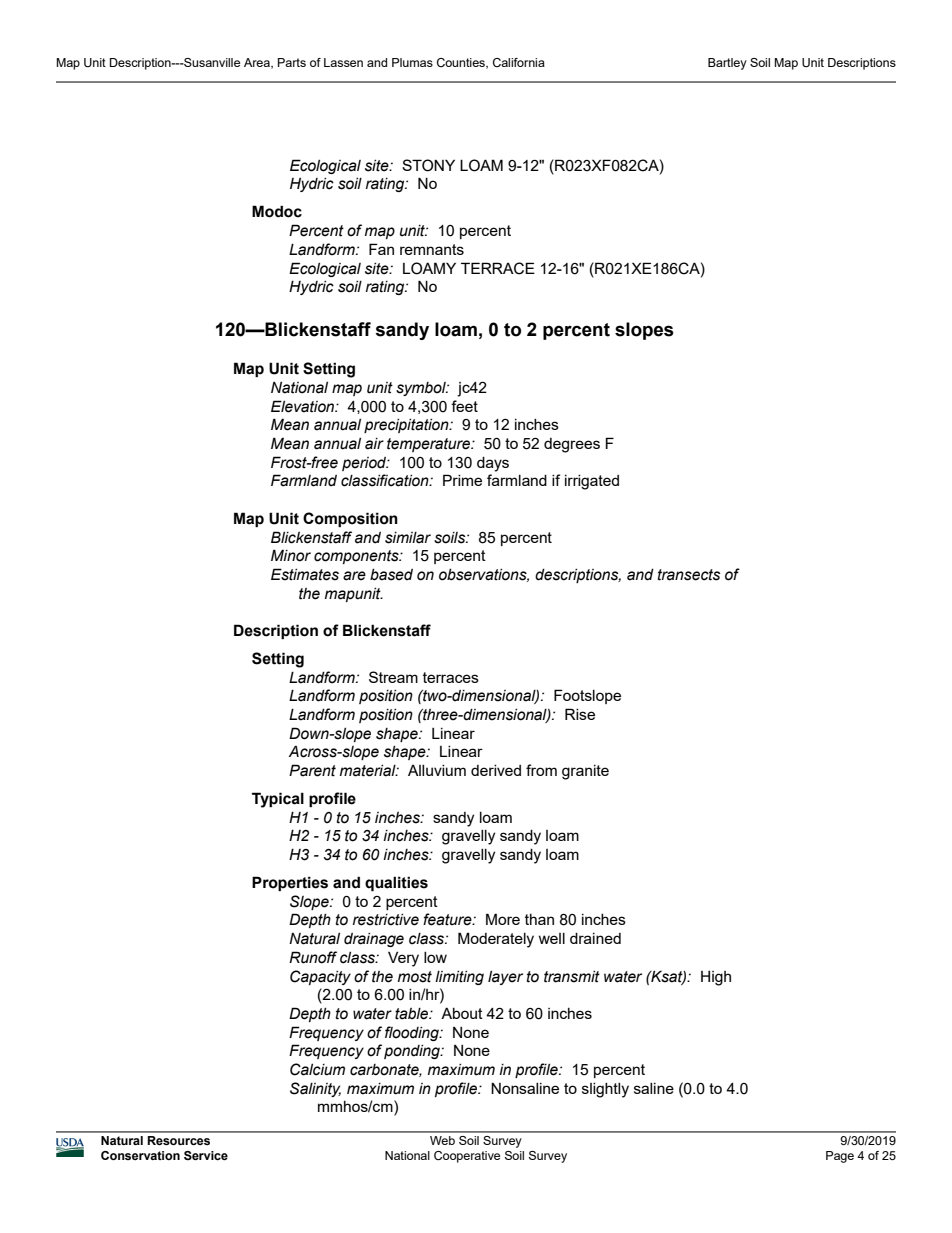 This screenshot has width=952, height=1233. Describe the element at coordinates (462, 63) in the screenshot. I see `Counties` at that location.
